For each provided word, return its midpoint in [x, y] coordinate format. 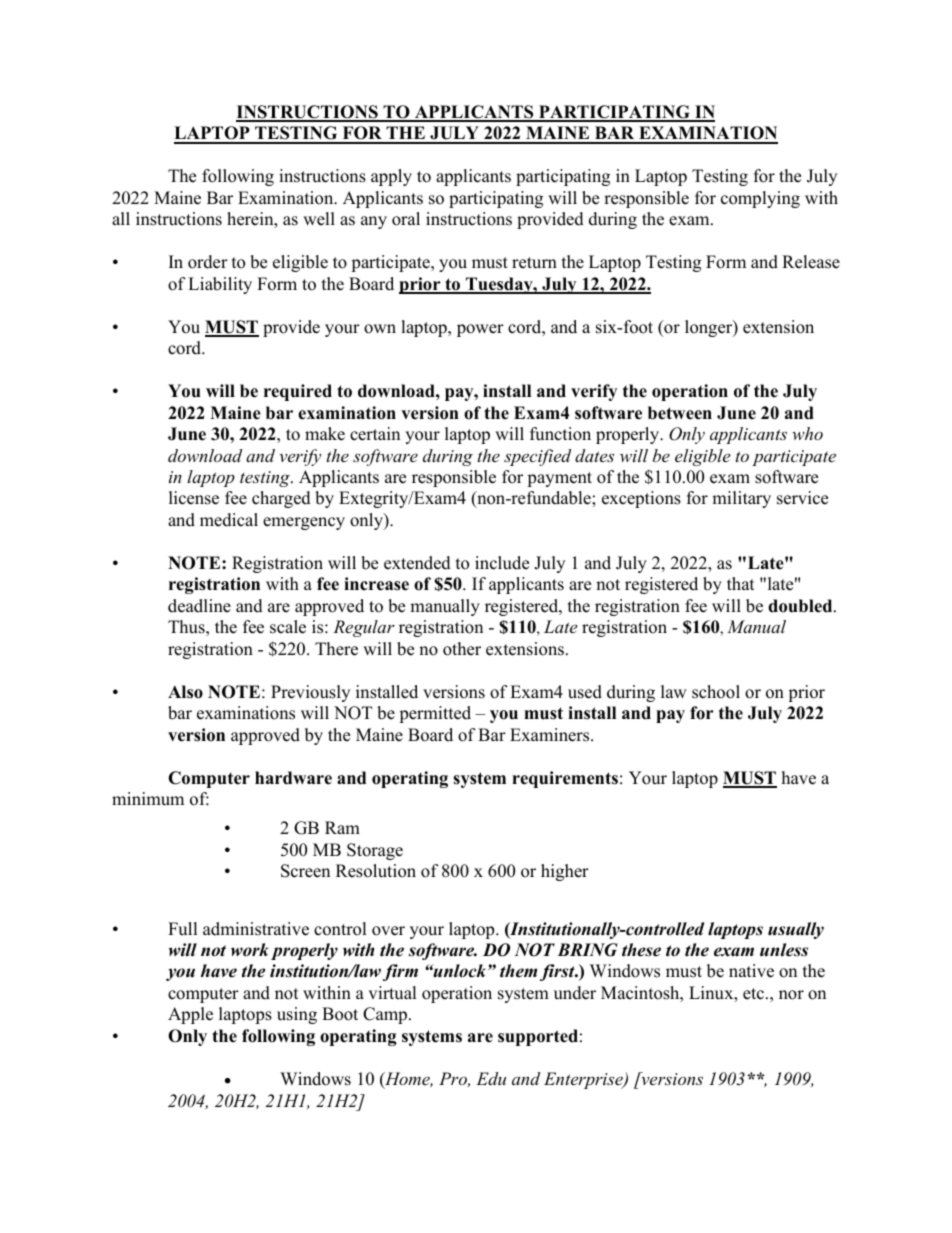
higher [565, 872]
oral [406, 219]
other [462, 649]
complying [760, 199]
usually [796, 930]
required [298, 392]
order [208, 262]
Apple [190, 1015]
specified [537, 457]
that [741, 583]
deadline [199, 606]
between [680, 413]
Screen [305, 871]
